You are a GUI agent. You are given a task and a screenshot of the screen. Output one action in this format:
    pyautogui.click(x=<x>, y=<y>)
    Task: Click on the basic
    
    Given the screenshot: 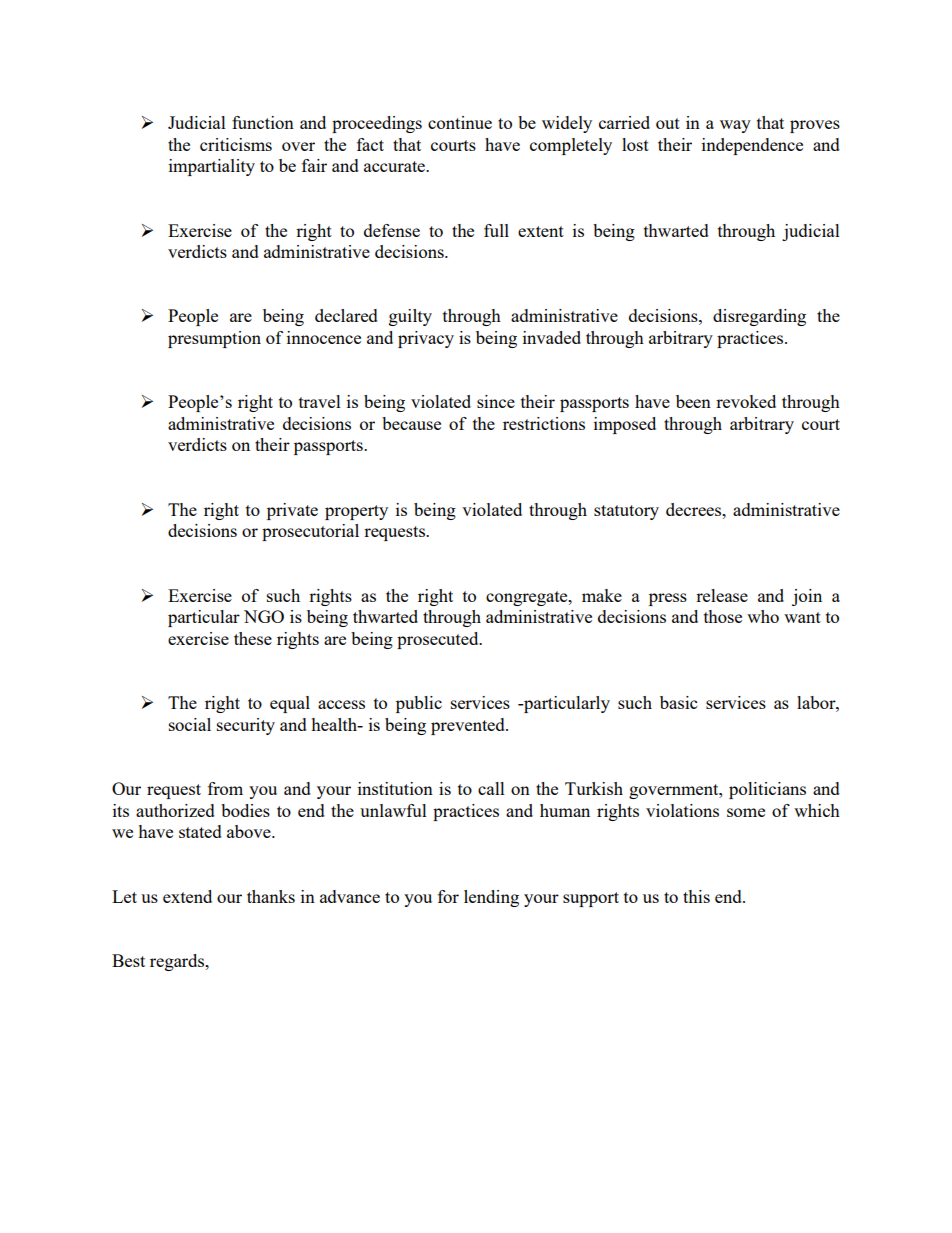 What is the action you would take?
    pyautogui.click(x=678, y=702)
